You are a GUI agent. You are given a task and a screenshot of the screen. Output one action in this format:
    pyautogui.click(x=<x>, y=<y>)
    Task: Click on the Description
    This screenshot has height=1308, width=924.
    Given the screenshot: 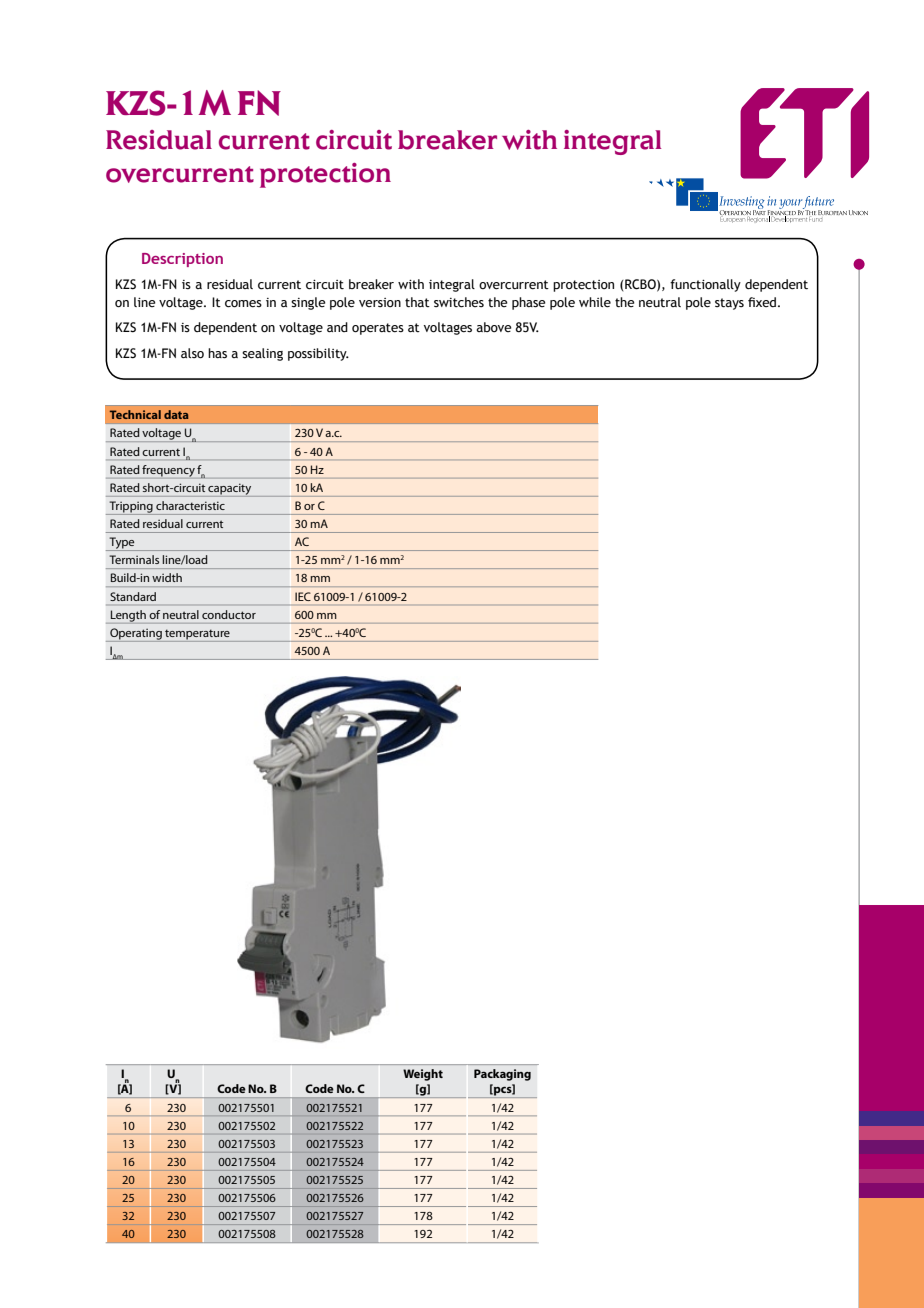 What is the action you would take?
    pyautogui.click(x=182, y=260)
